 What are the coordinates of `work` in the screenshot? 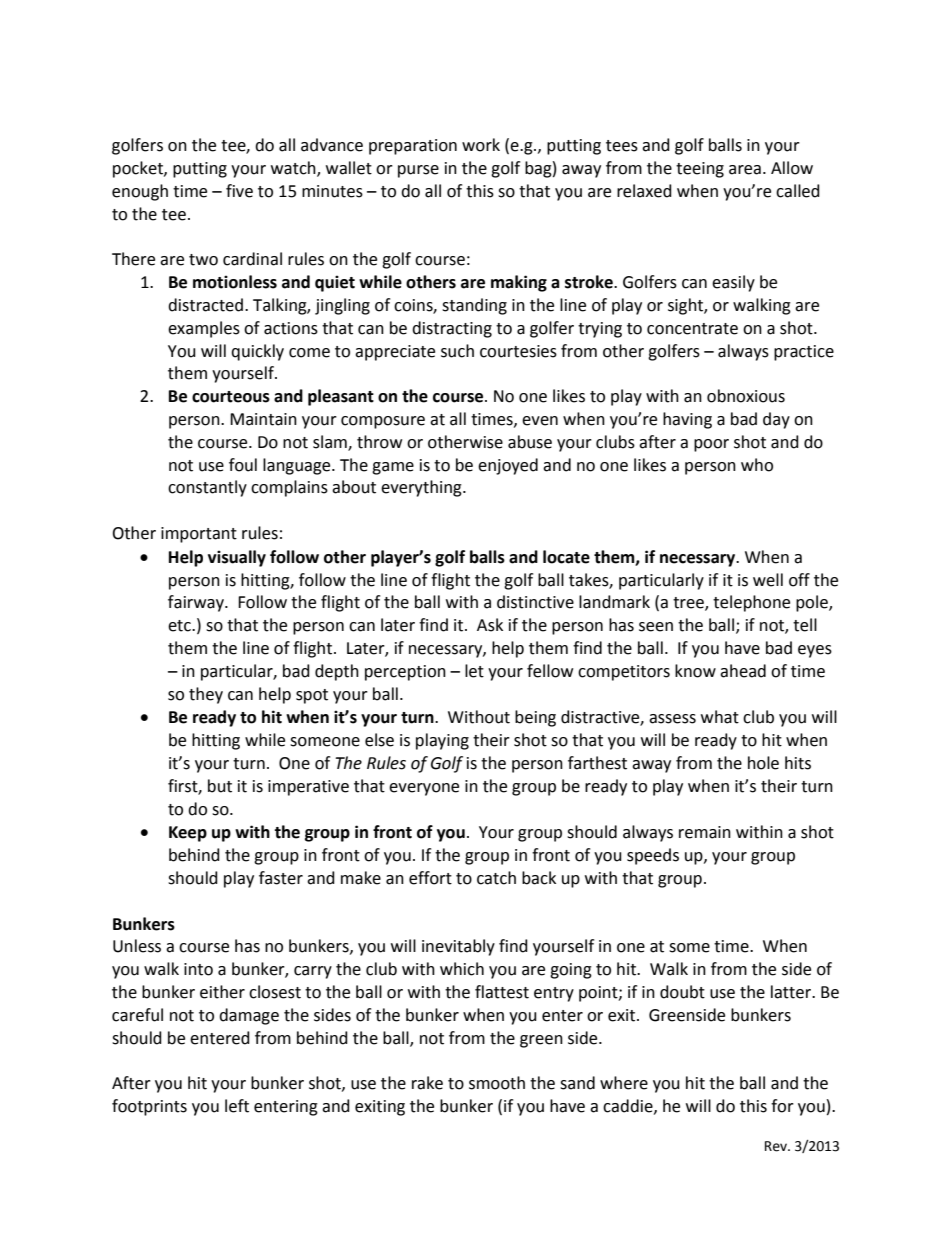 It's located at (481, 145).
